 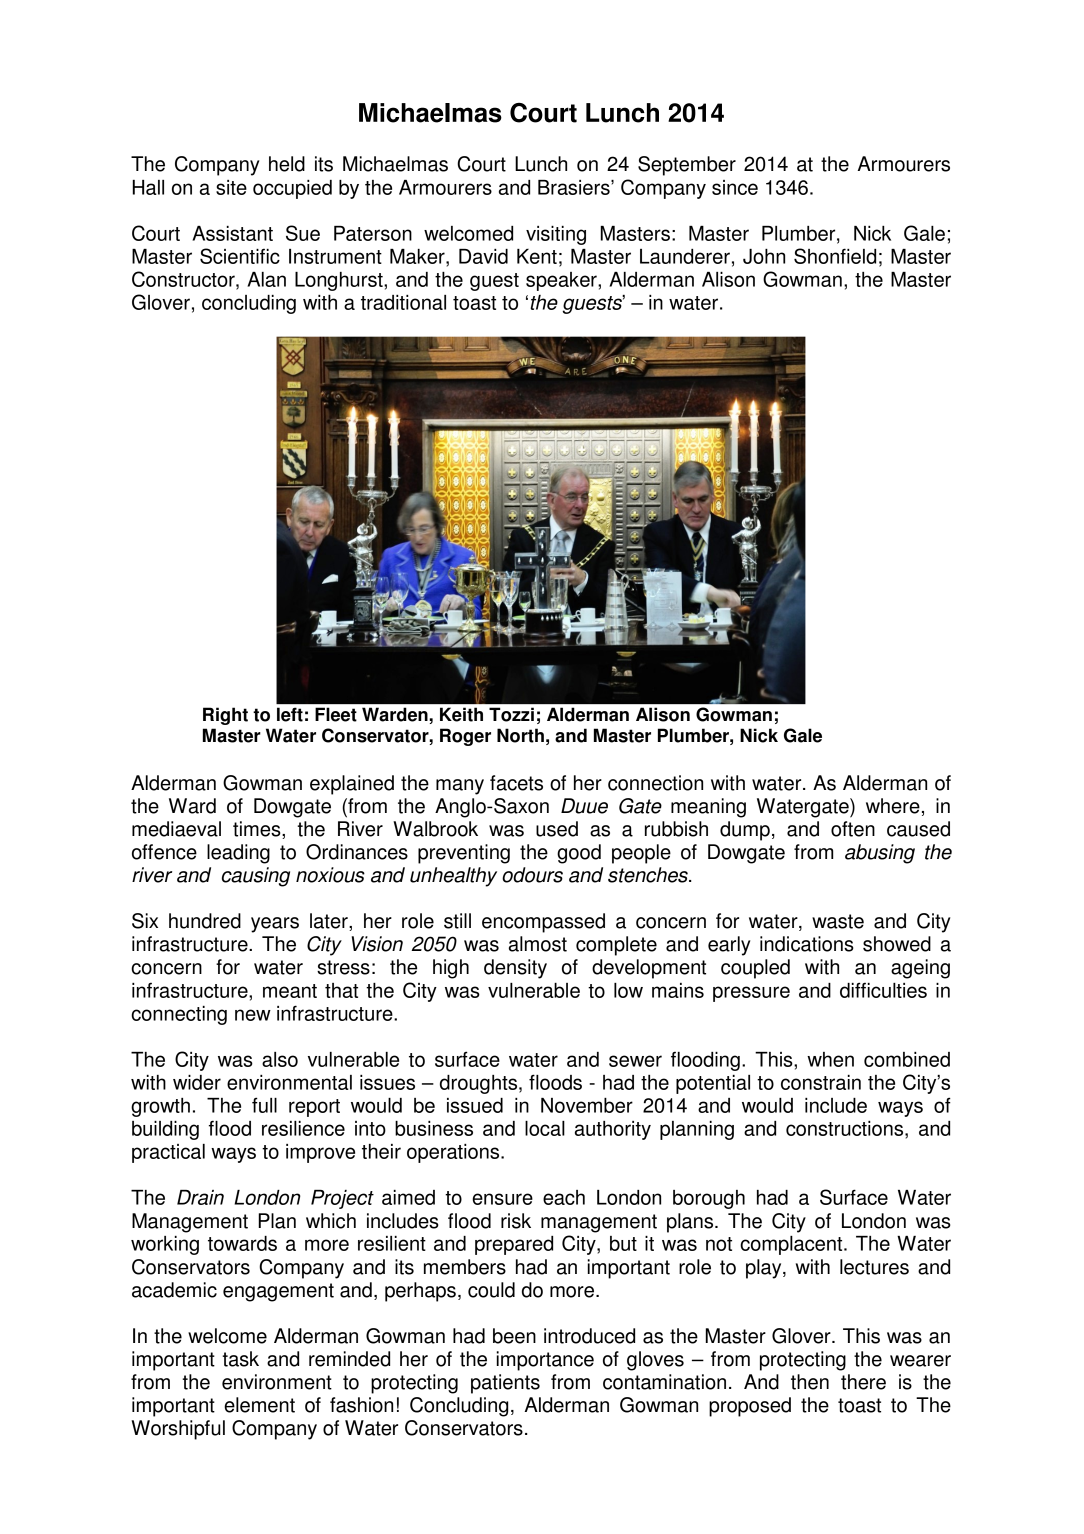 What do you see at coordinates (883, 990) in the screenshot?
I see `difficulties` at bounding box center [883, 990].
